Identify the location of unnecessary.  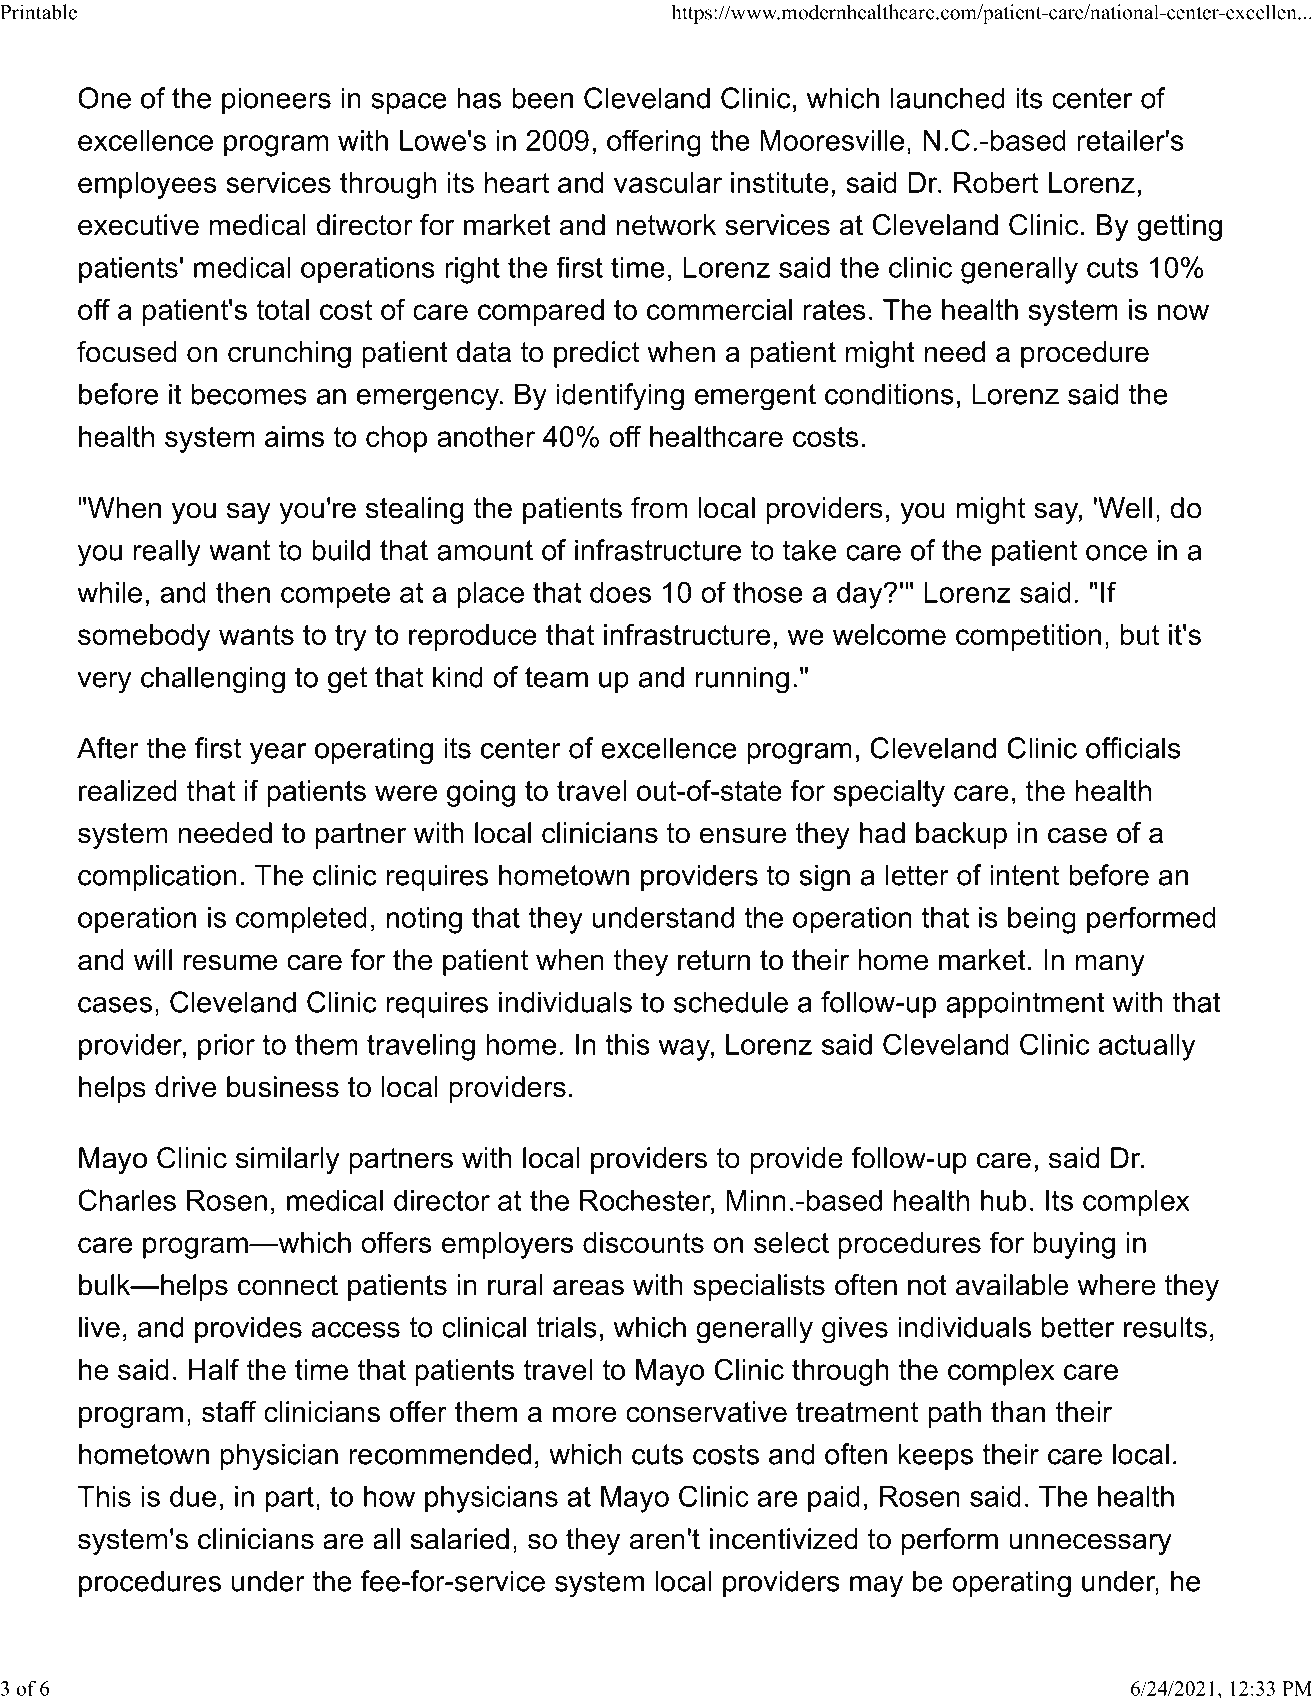
(1090, 1544).
